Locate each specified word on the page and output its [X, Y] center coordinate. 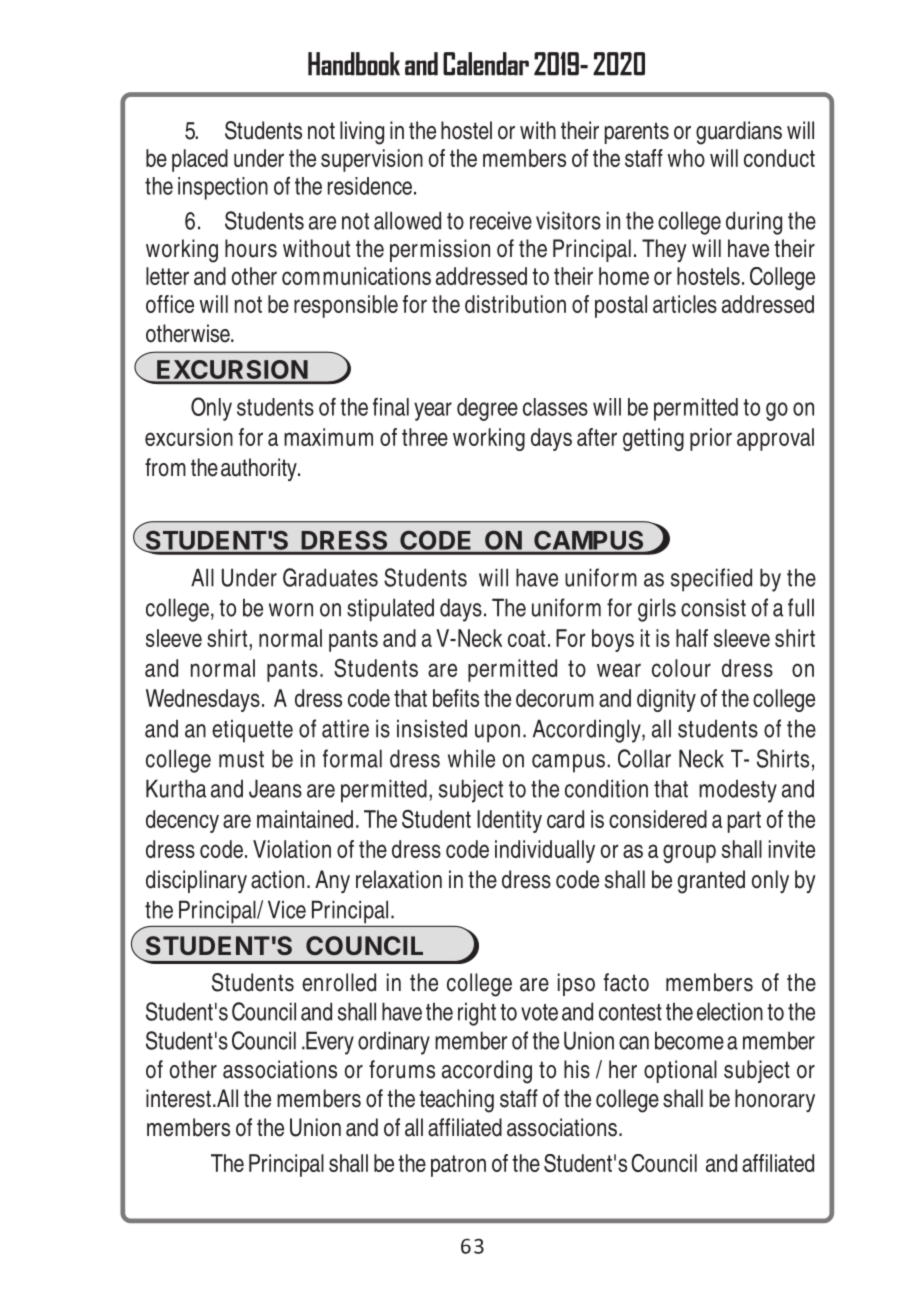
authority [260, 469]
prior [711, 439]
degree [487, 409]
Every [329, 1043]
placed [200, 160]
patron [458, 1166]
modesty [738, 791]
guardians [739, 133]
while [471, 758]
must [241, 759]
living [362, 133]
